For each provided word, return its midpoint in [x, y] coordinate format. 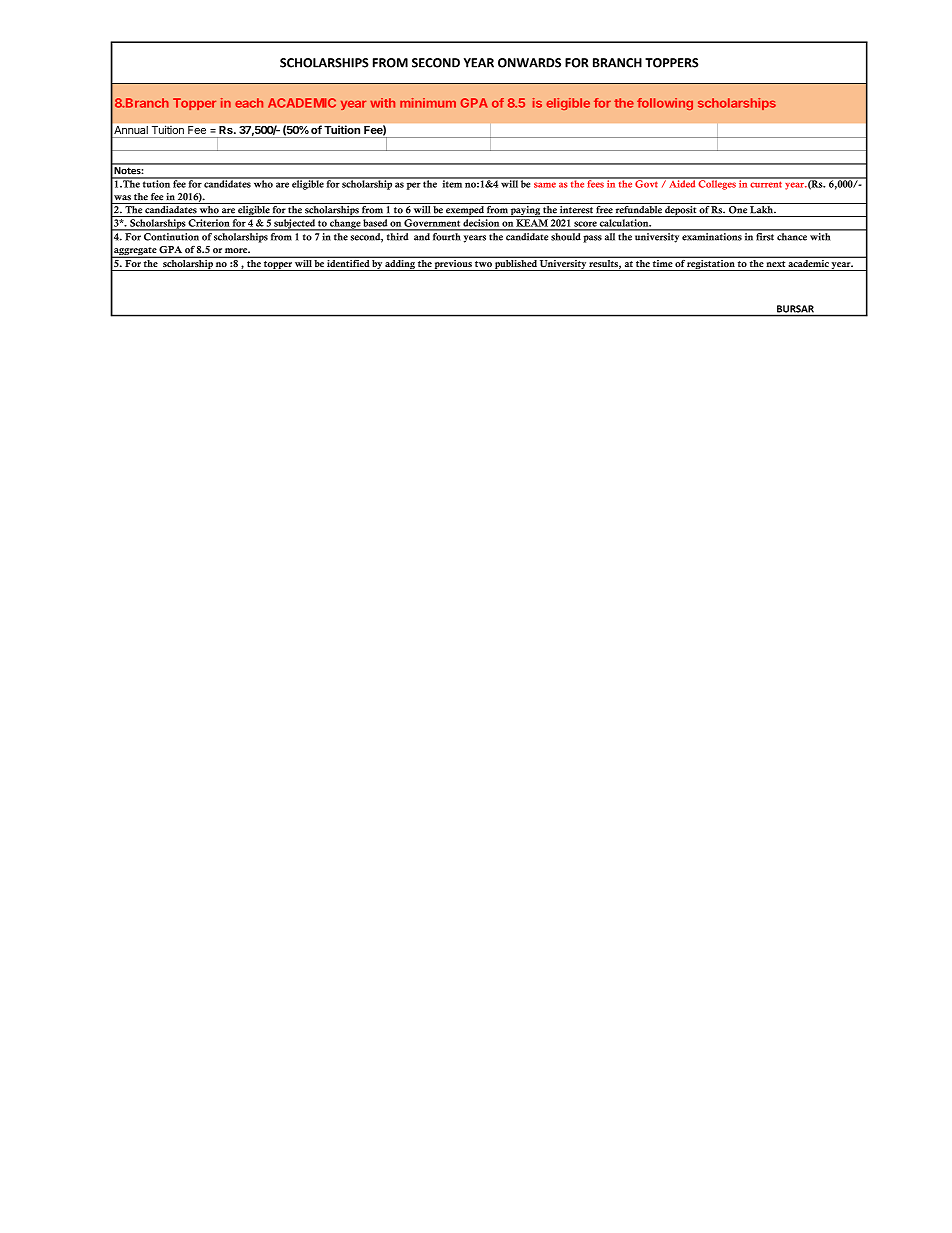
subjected [294, 225]
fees [595, 183]
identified [348, 262]
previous [453, 264]
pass [592, 239]
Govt [647, 183]
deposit [681, 211]
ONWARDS [529, 63]
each [249, 103]
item [452, 183]
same [545, 185]
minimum [428, 103]
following [665, 104]
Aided [682, 183]
